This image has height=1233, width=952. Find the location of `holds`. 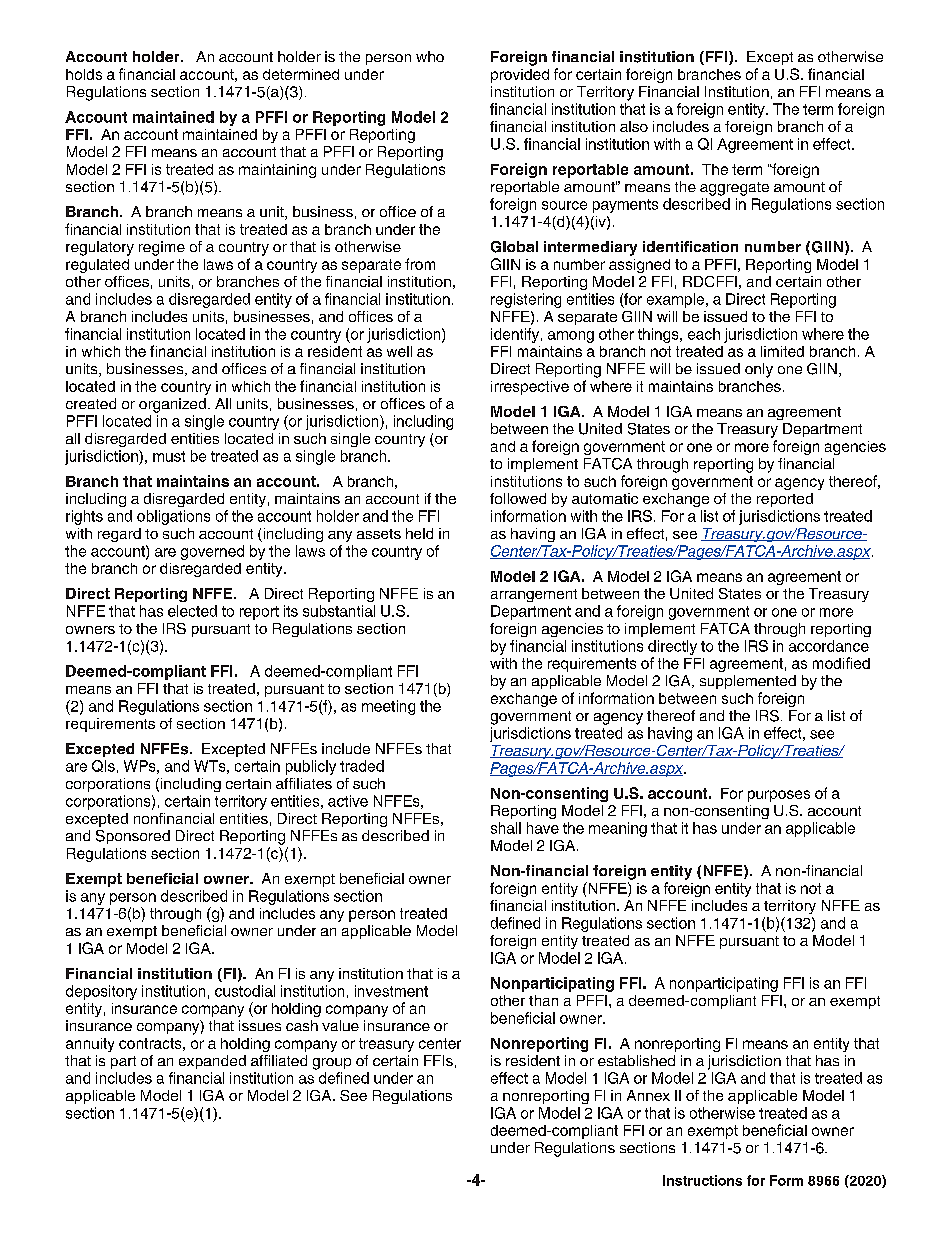

holds is located at coordinates (84, 74).
